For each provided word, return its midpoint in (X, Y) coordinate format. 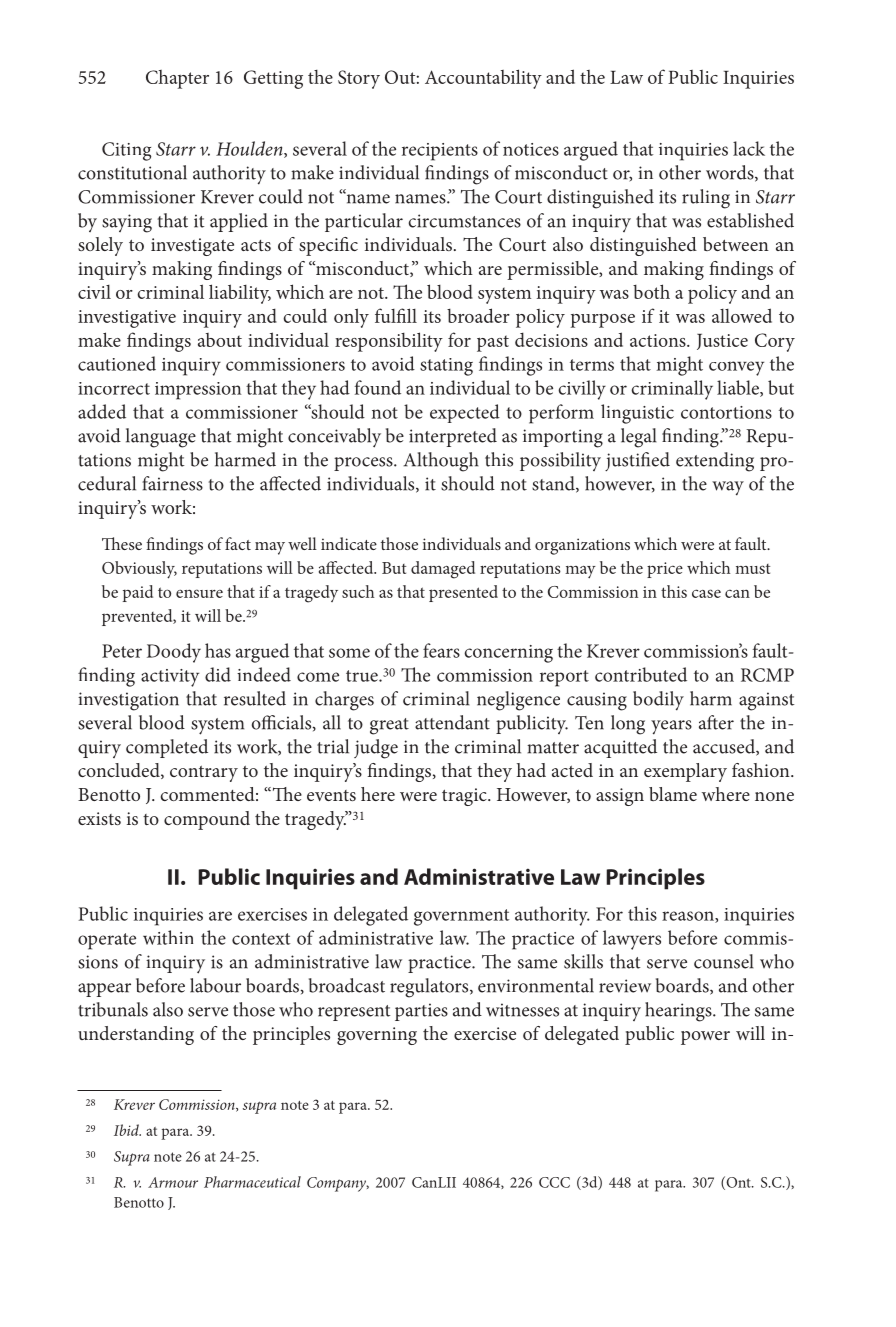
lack (749, 148)
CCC (554, 1182)
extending (715, 462)
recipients (440, 152)
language (161, 438)
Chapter (177, 79)
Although (441, 462)
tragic (465, 797)
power (705, 1038)
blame (673, 794)
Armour (173, 1182)
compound (207, 820)
